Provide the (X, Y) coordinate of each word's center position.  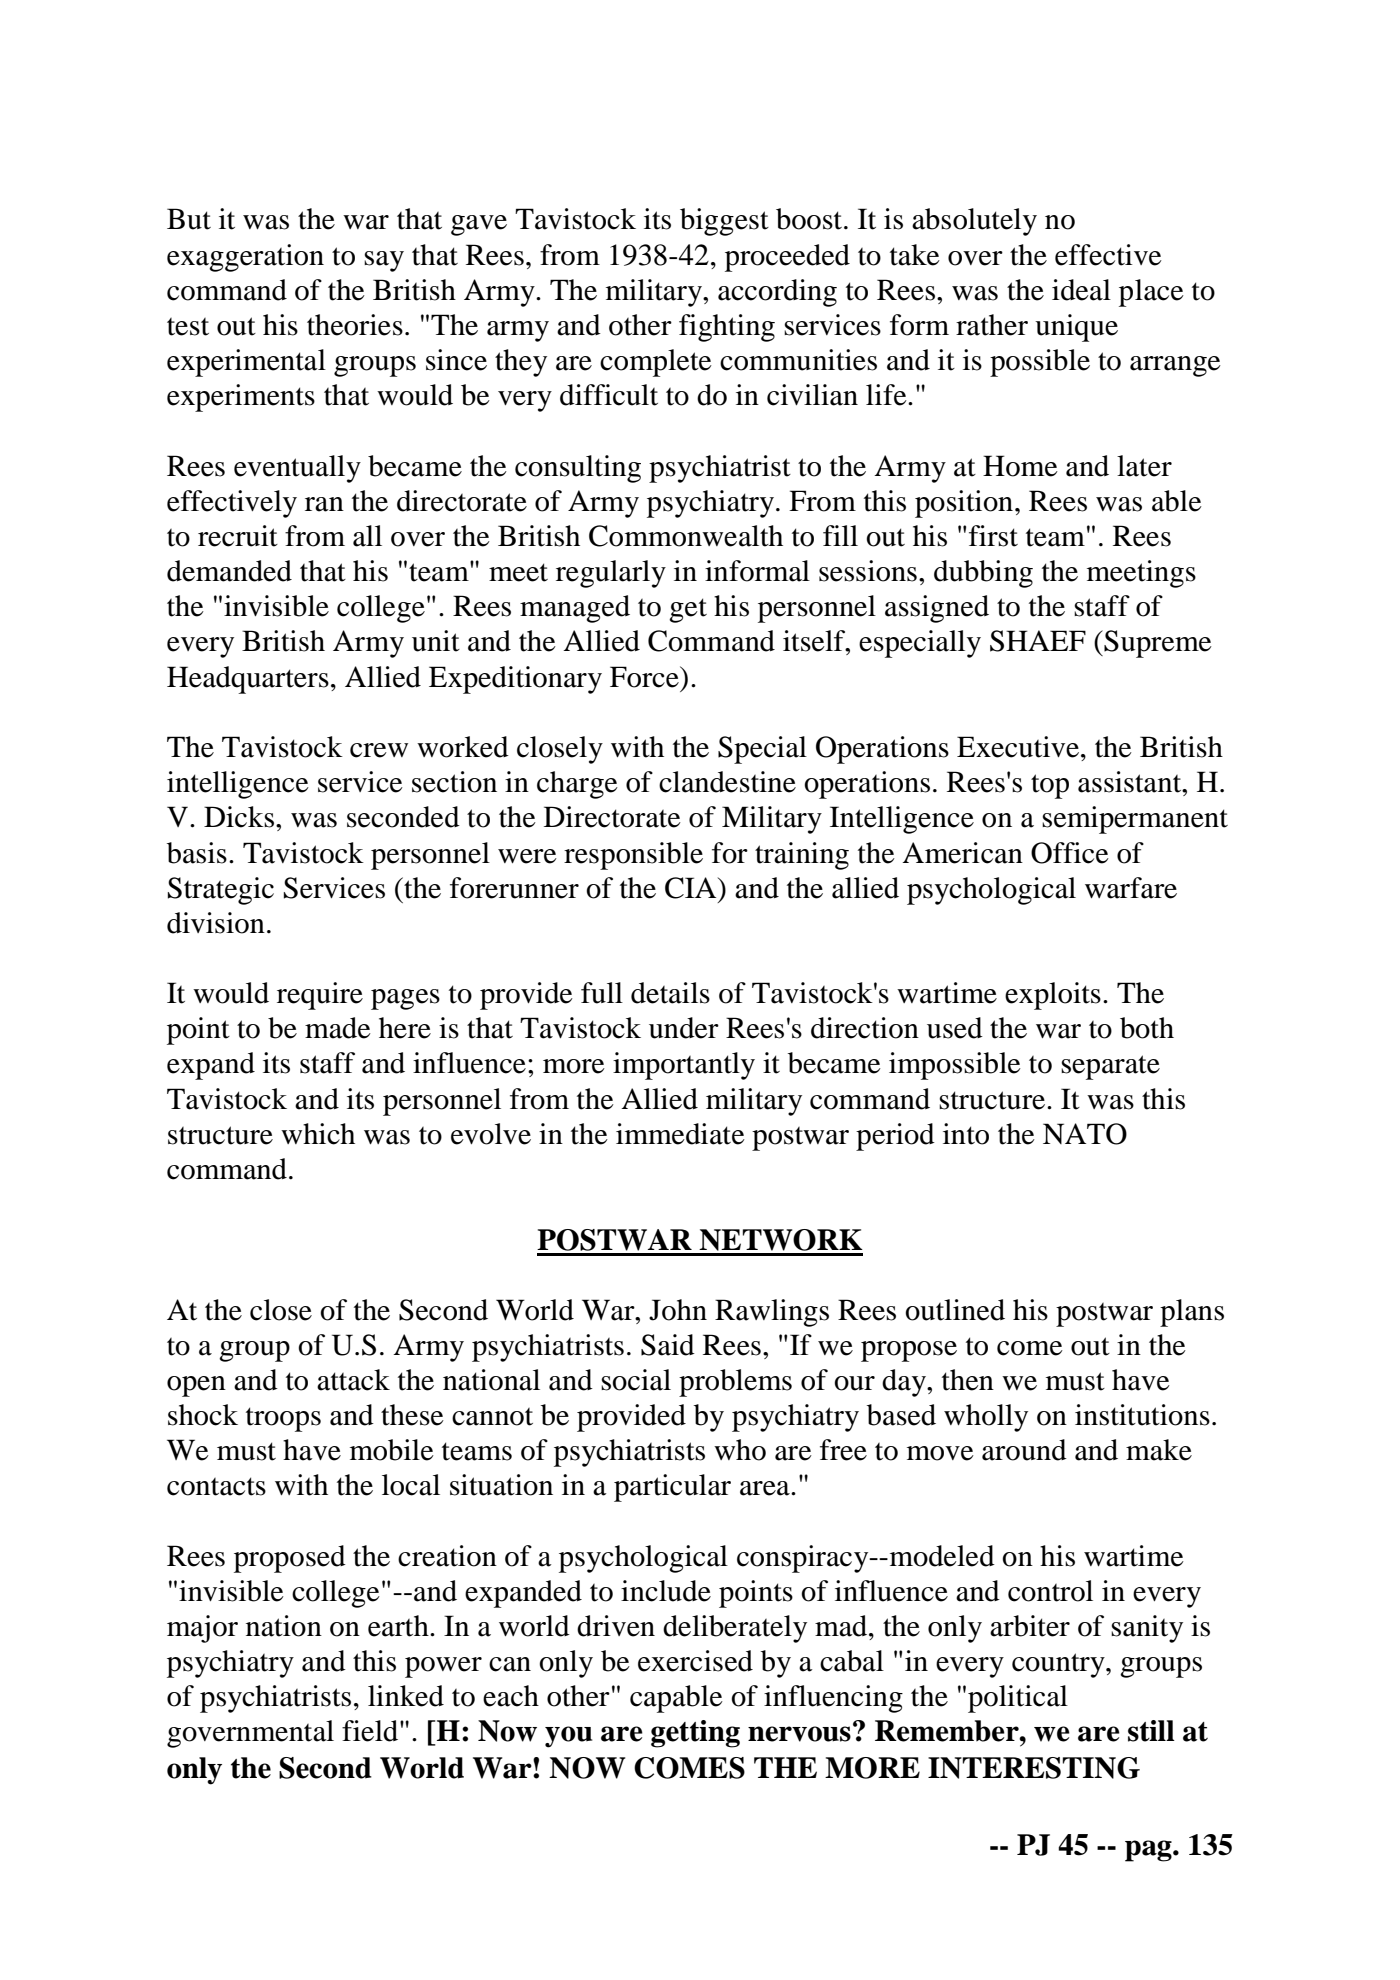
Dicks (239, 817)
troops (283, 1419)
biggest (724, 222)
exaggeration (245, 258)
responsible (633, 856)
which (318, 1134)
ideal (1081, 290)
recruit (238, 536)
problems (735, 1383)
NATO (1085, 1134)
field (371, 1731)
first (993, 536)
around (1024, 1450)
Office (1070, 853)
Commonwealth (686, 536)
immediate (680, 1134)
